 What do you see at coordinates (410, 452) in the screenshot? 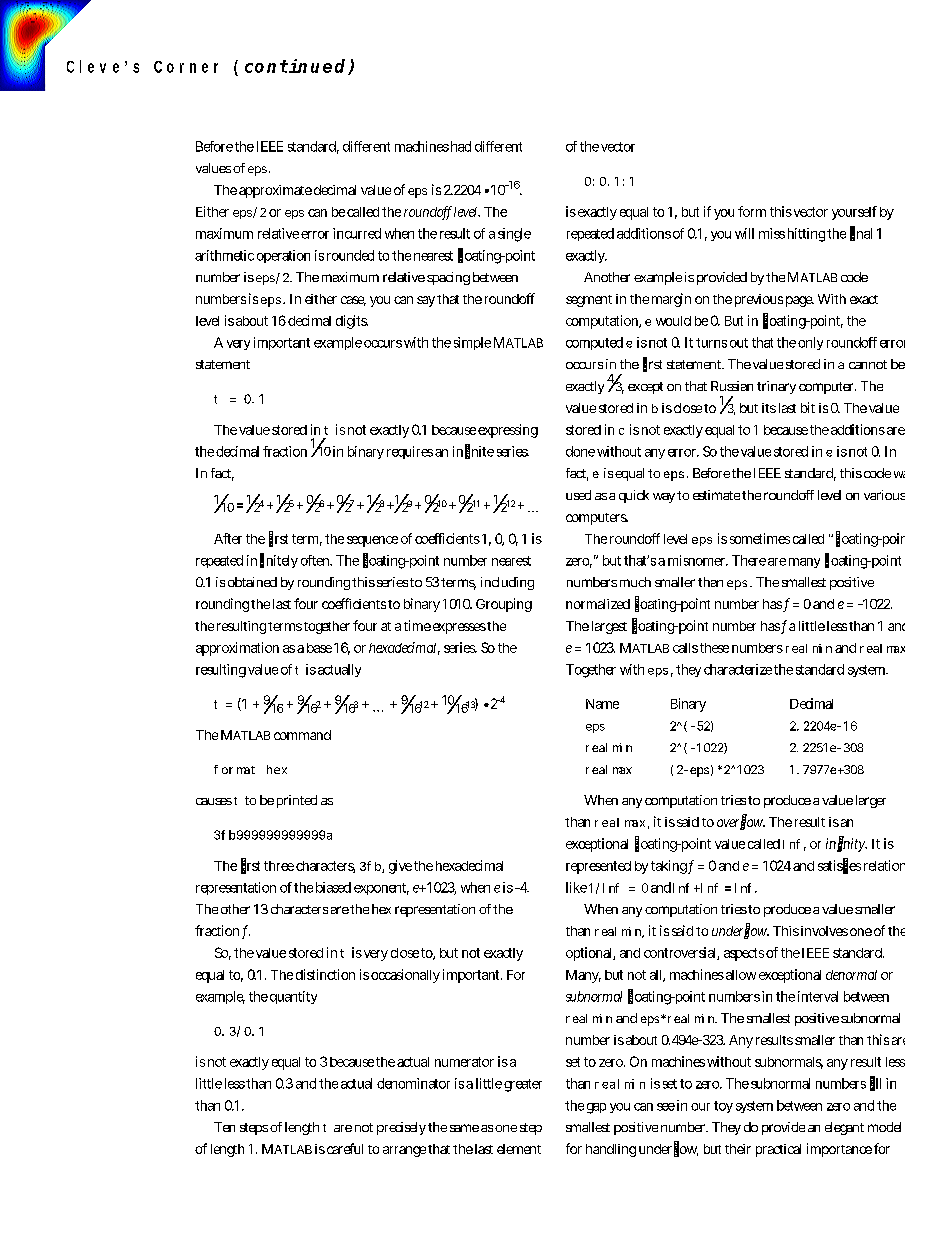
I see `requires` at bounding box center [410, 452].
